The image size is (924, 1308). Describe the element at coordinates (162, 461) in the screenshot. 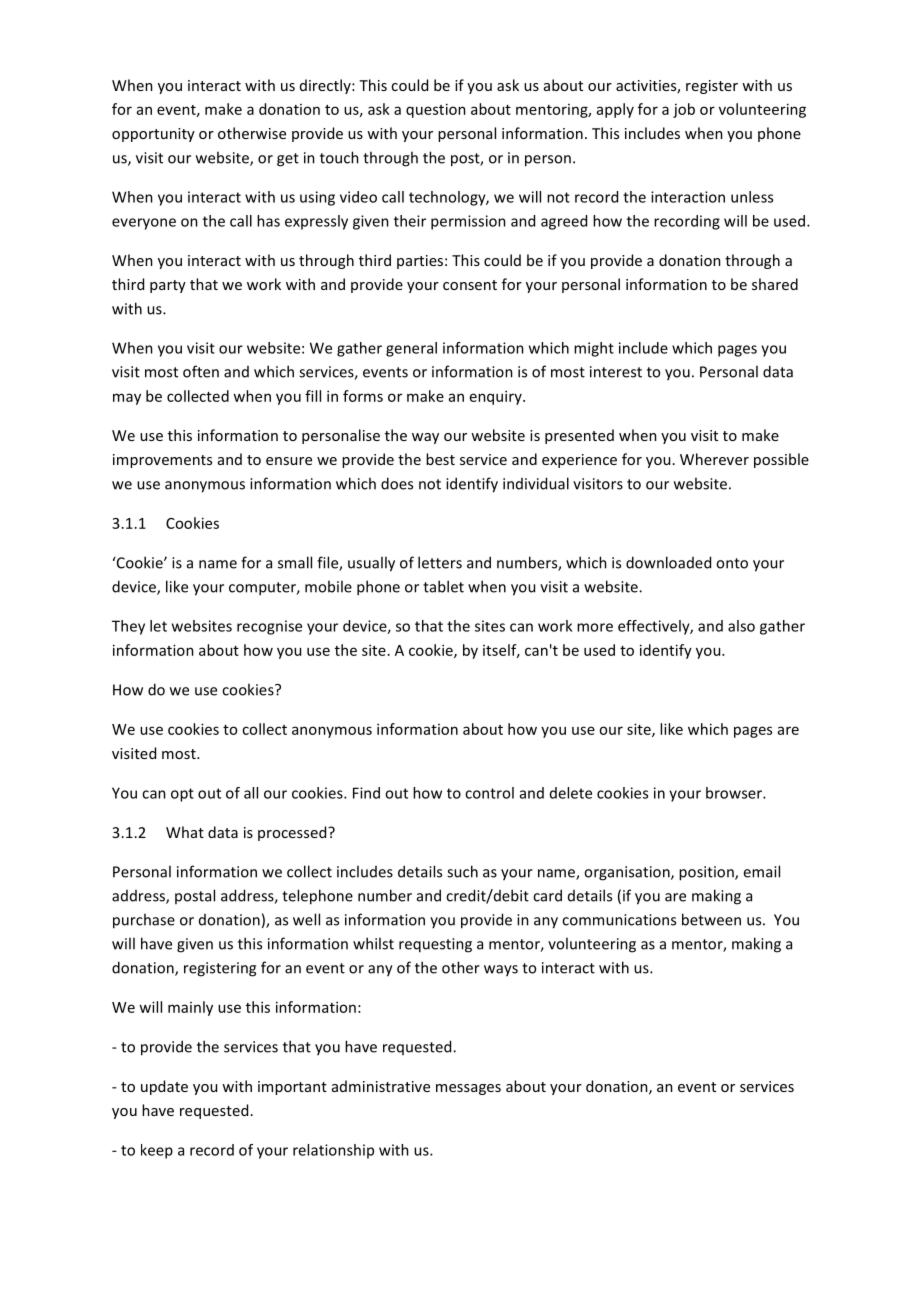

I see `improvements` at that location.
